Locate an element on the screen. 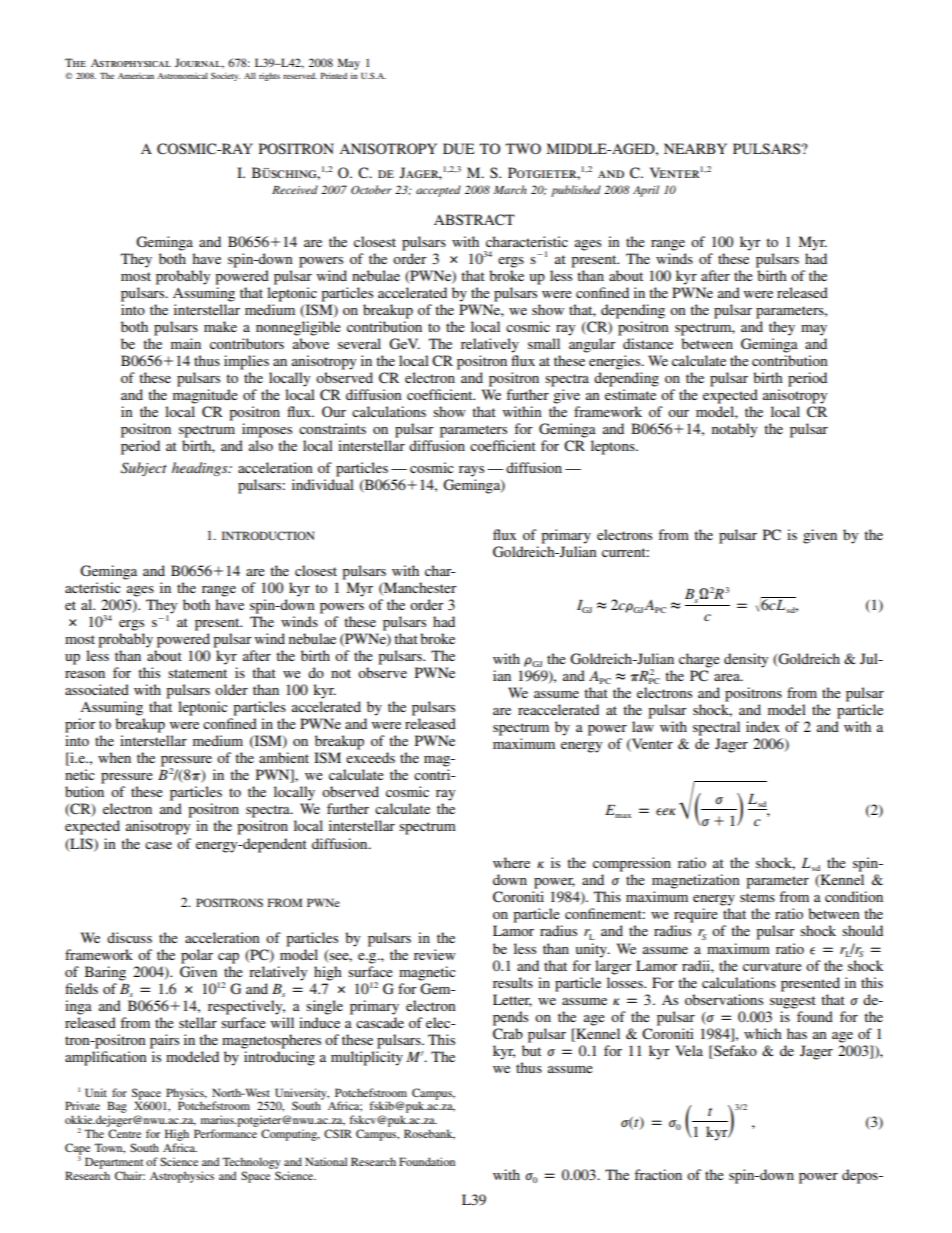  notably is located at coordinates (734, 430).
